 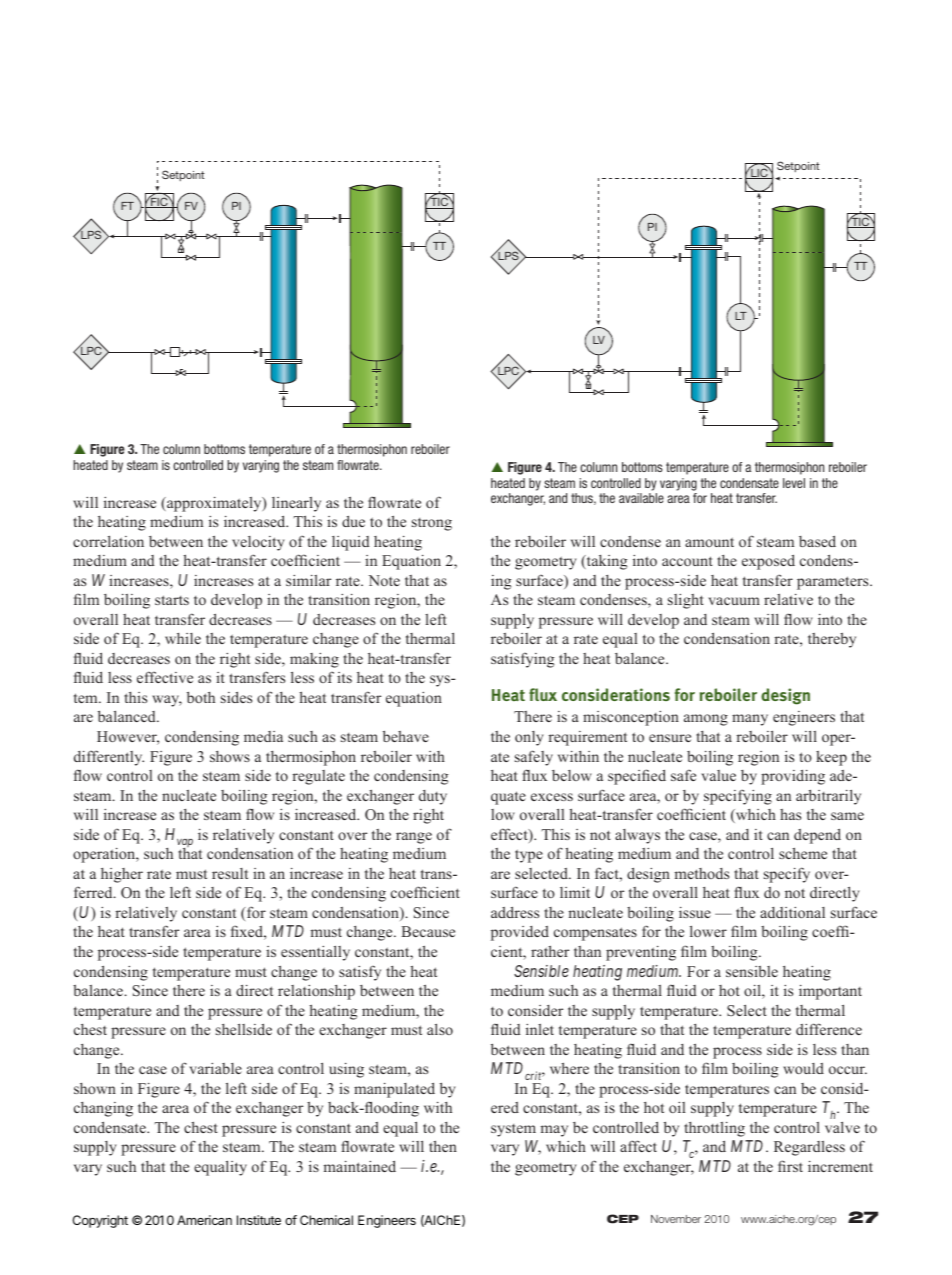 I want to click on many, so click(x=750, y=720).
